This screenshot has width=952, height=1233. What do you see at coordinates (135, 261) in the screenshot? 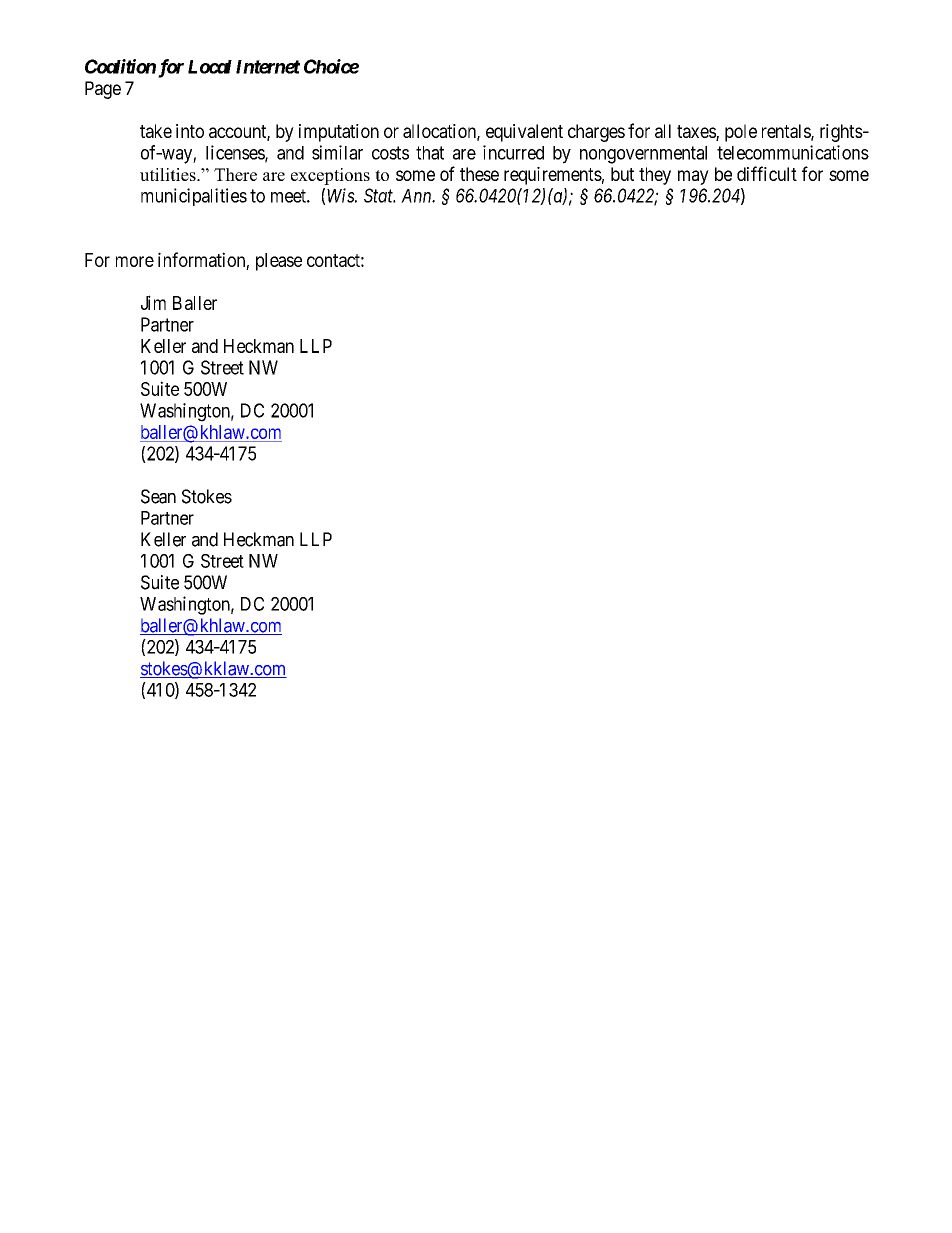
I see `more` at bounding box center [135, 261].
